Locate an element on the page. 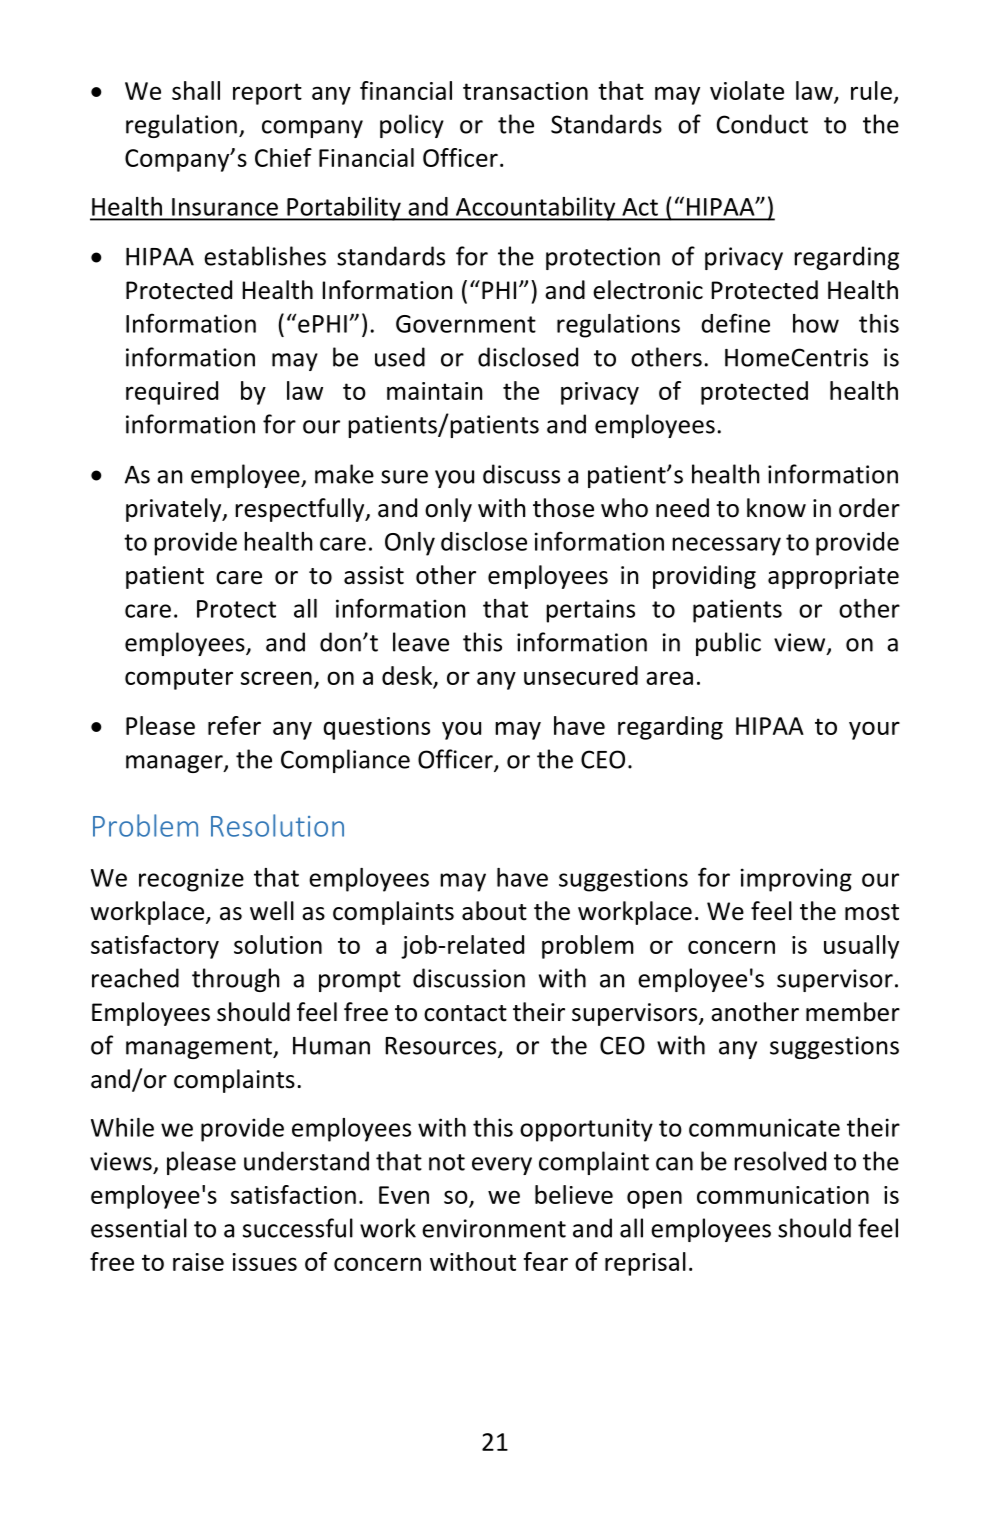  required is located at coordinates (172, 393).
